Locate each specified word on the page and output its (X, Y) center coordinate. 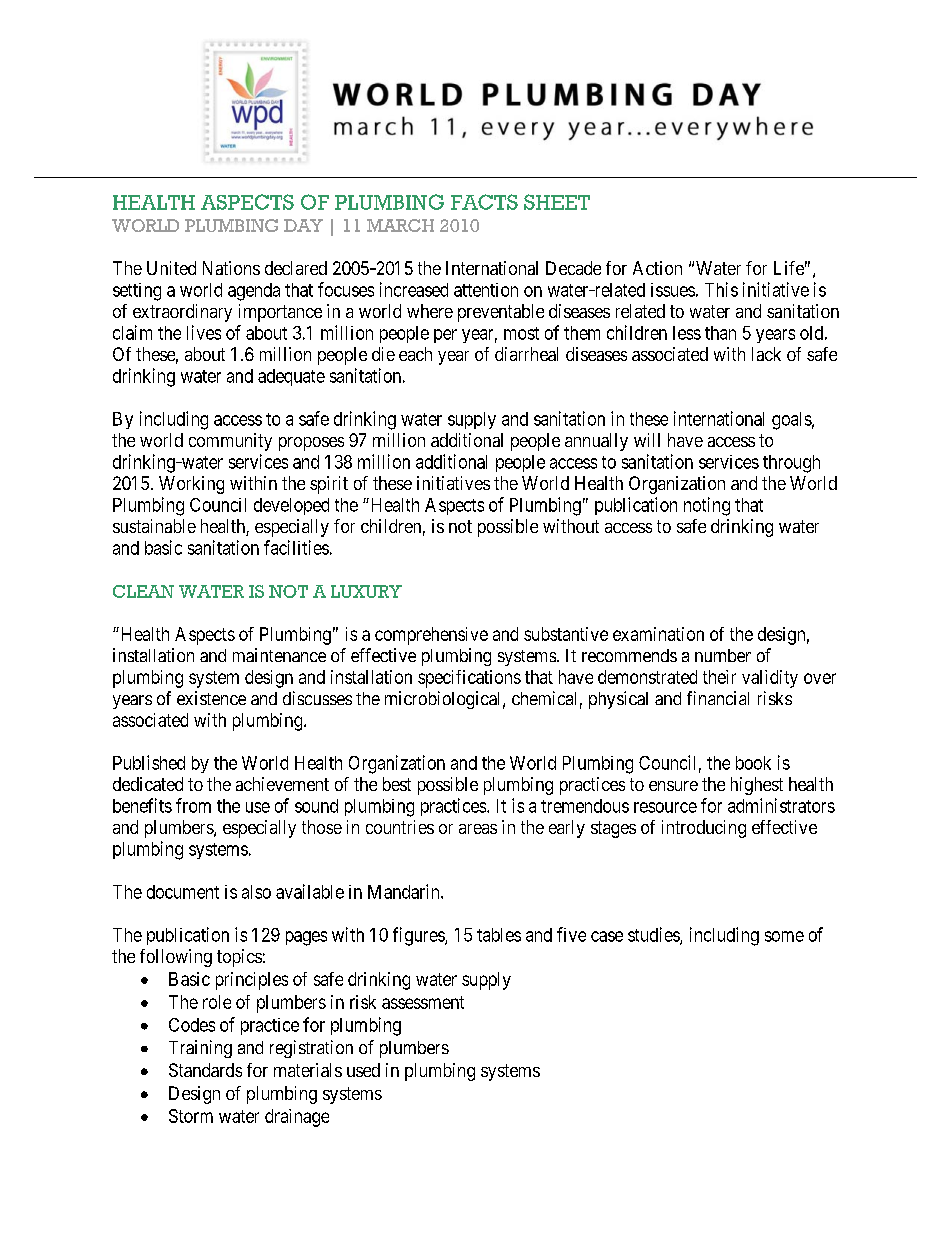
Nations (231, 268)
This (721, 289)
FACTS (484, 202)
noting (707, 506)
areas (478, 829)
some (784, 936)
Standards (205, 1070)
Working (191, 485)
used (363, 1070)
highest (757, 786)
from (193, 805)
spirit (329, 485)
